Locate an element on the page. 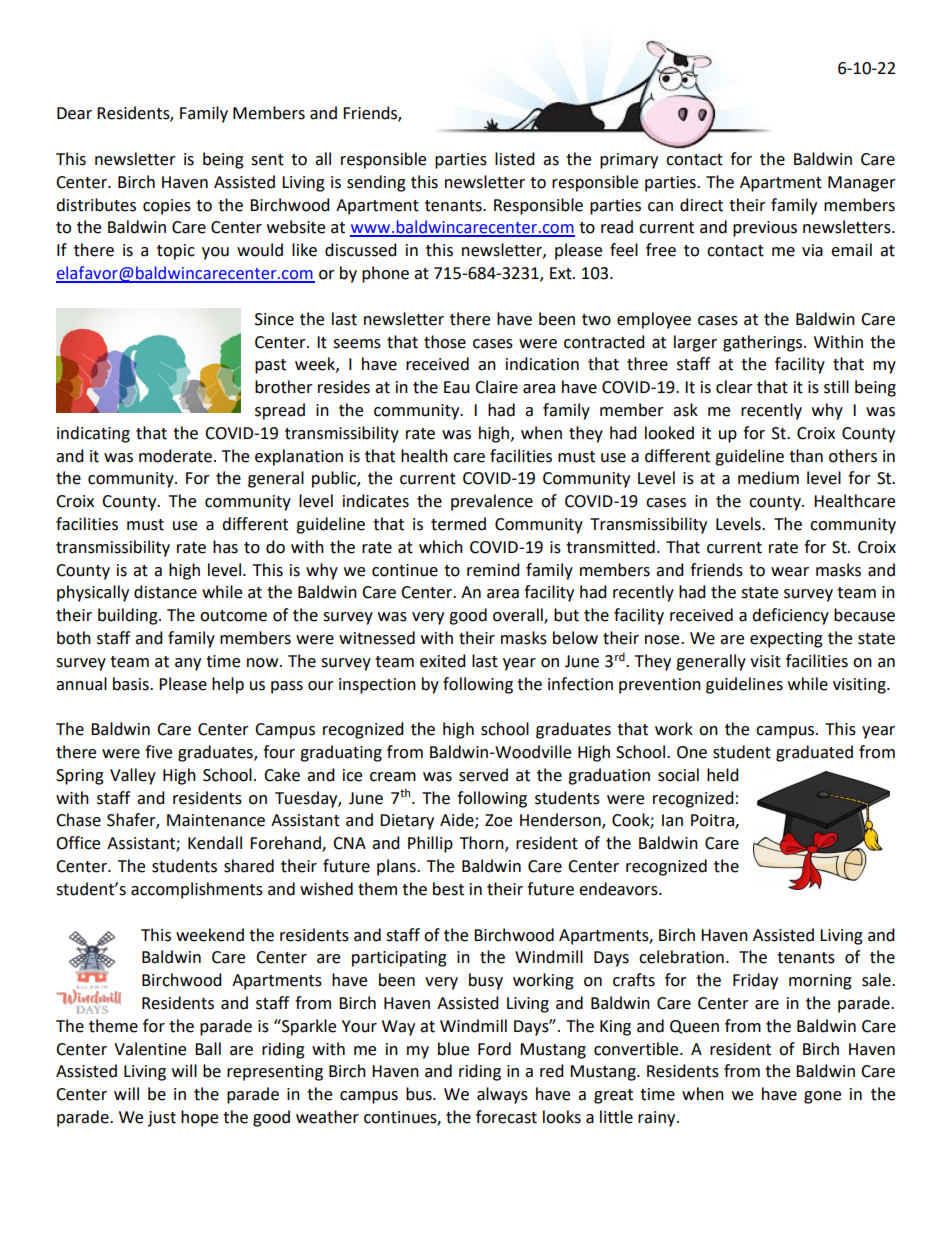 Image resolution: width=952 pixels, height=1233 pixels. always is located at coordinates (502, 1095).
